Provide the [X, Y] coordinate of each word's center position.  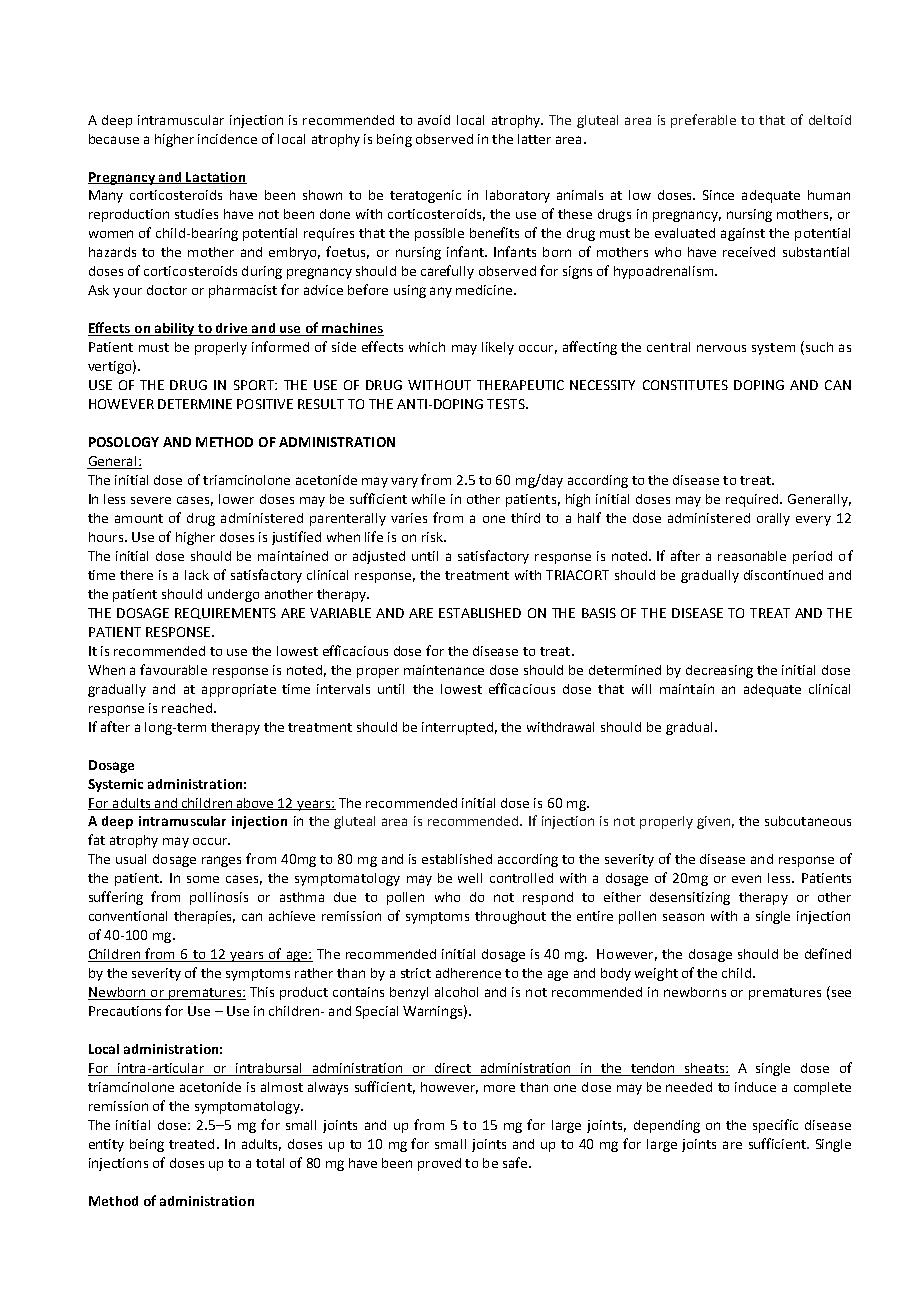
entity [106, 1145]
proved [439, 1164]
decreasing [719, 671]
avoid [434, 120]
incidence [227, 139]
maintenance [444, 670]
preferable [703, 121]
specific [775, 1126]
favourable [173, 669]
